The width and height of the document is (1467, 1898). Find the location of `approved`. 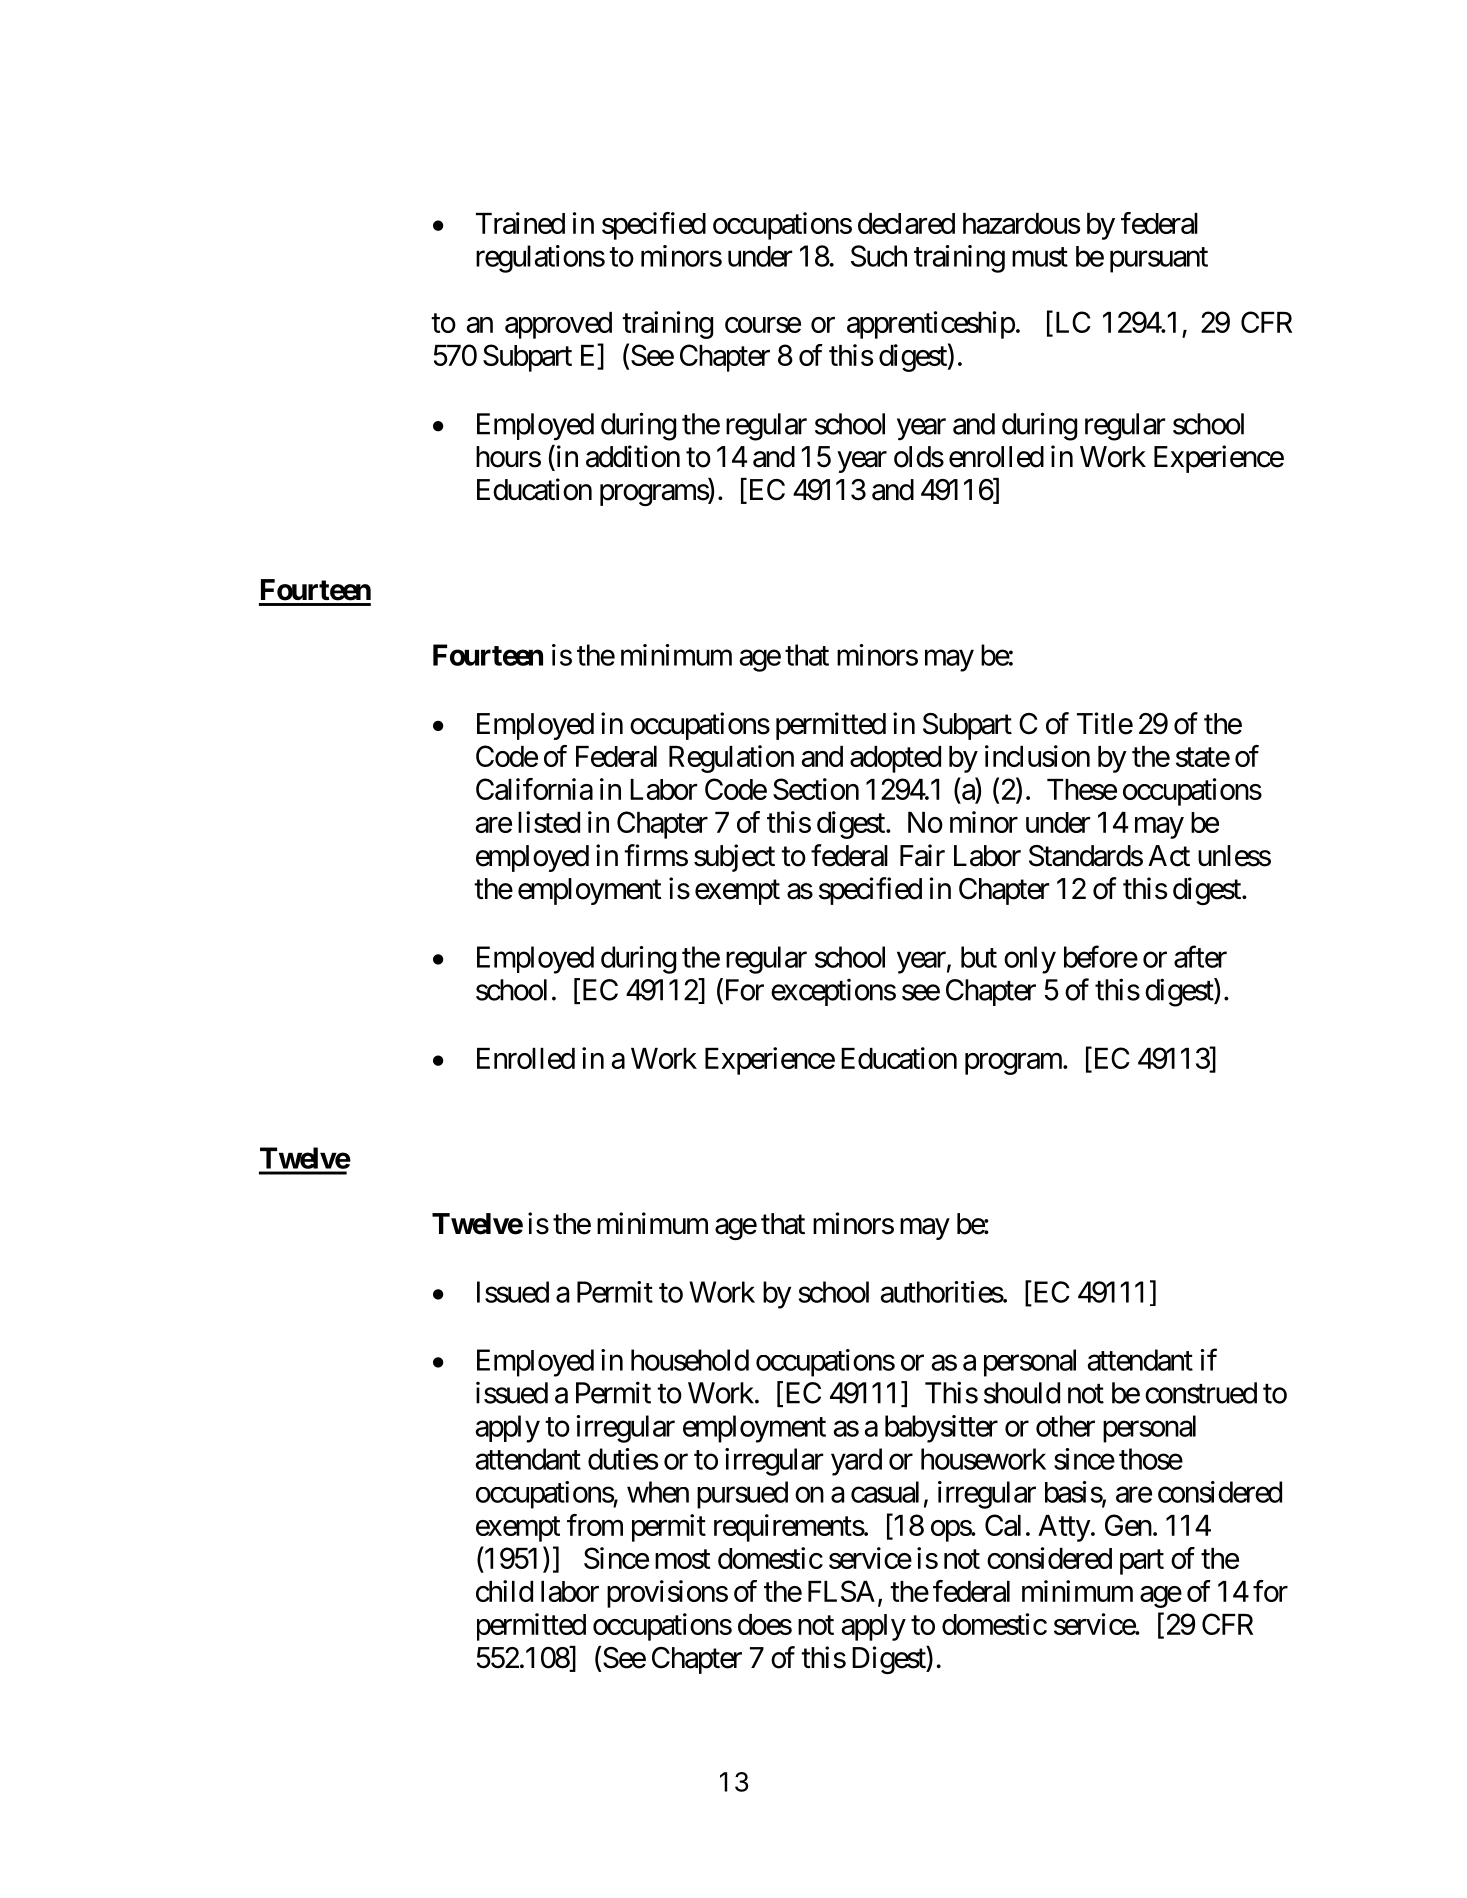

approved is located at coordinates (558, 325).
